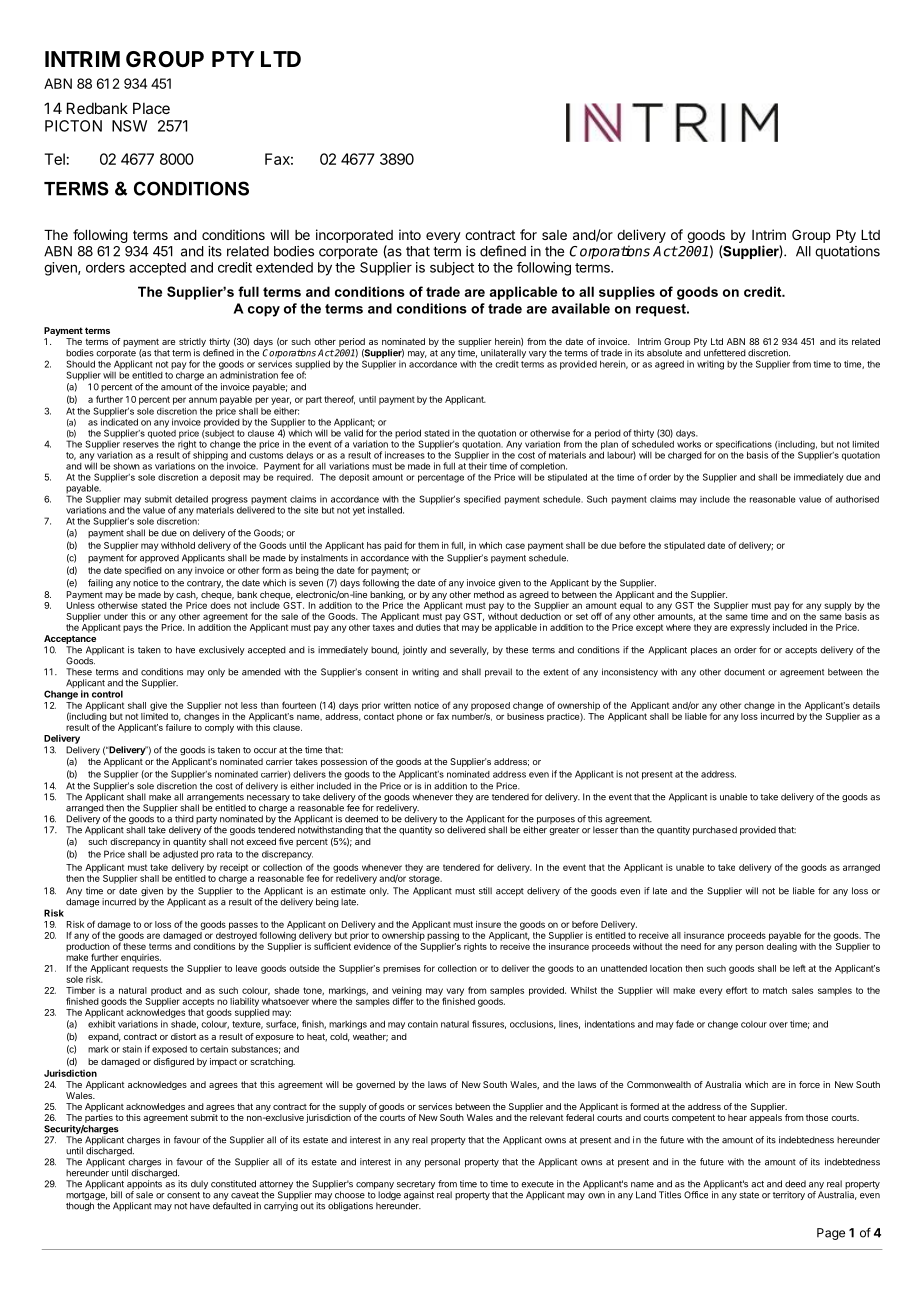 This screenshot has height=1308, width=924. I want to click on supplies, so click(627, 293).
